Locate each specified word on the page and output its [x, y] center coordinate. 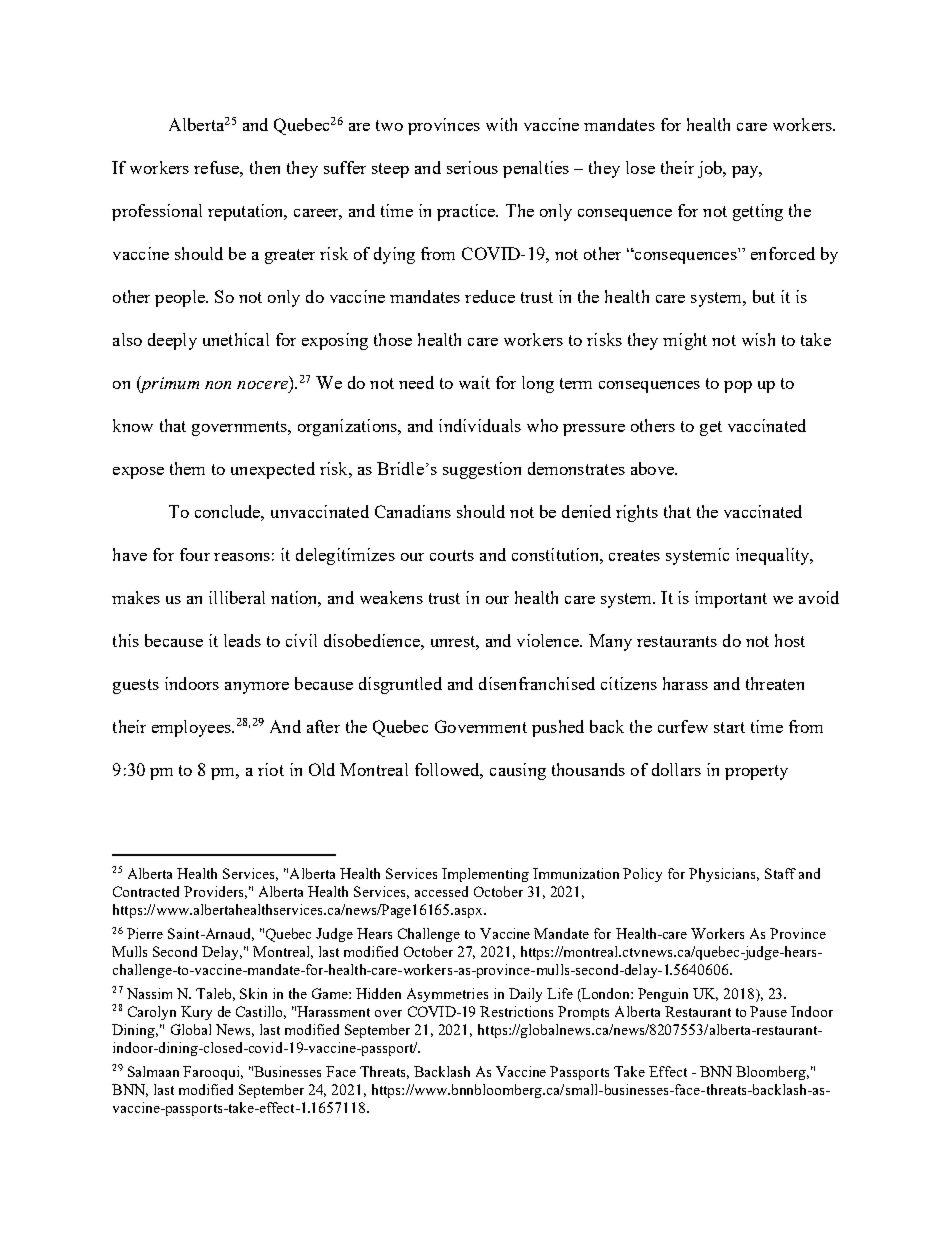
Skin [253, 993]
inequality [774, 556]
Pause [768, 1011]
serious [472, 167]
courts [452, 555]
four [195, 554]
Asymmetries [447, 995]
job [711, 169]
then [265, 167]
